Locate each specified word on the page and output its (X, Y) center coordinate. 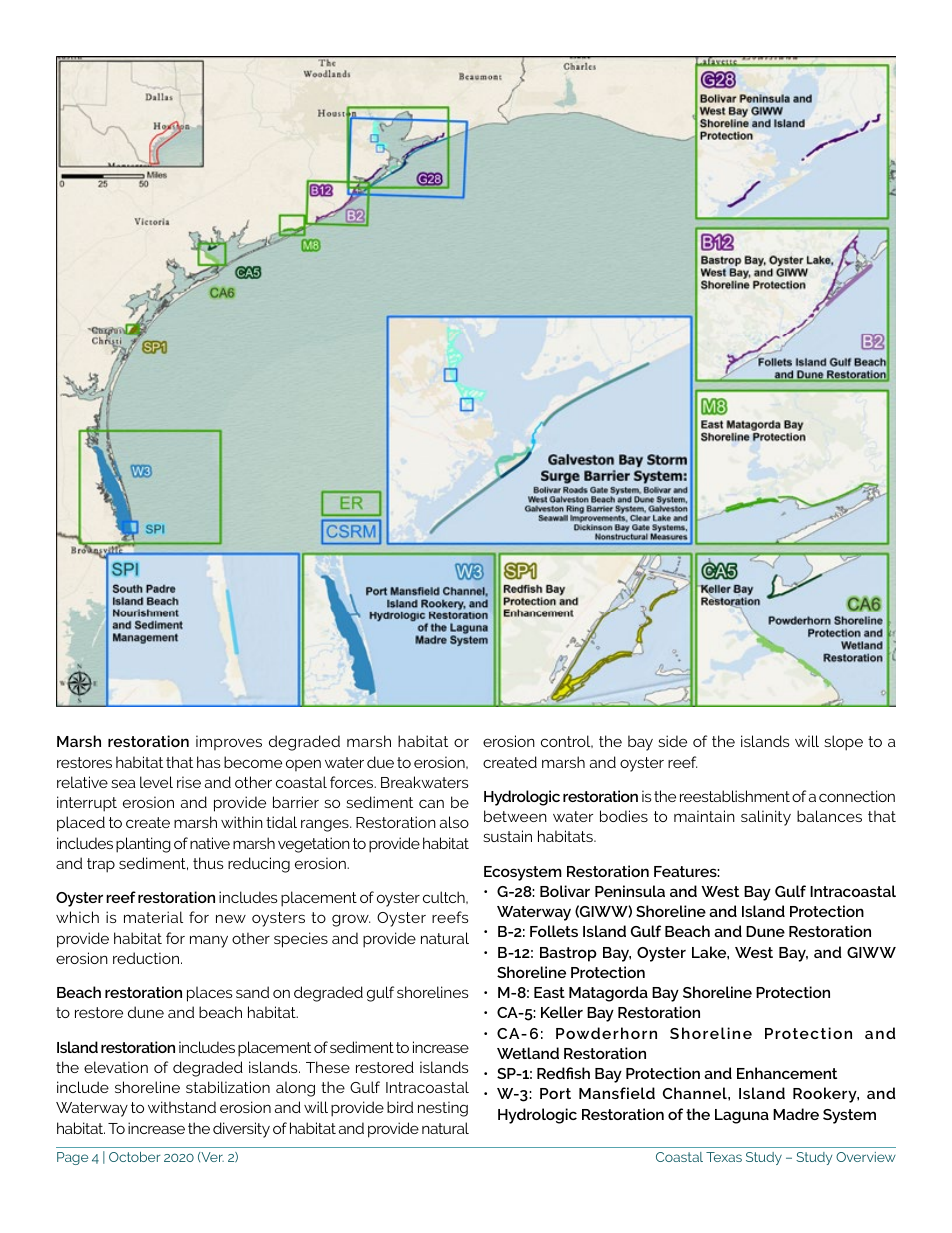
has (209, 762)
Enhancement (787, 1073)
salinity (766, 818)
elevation (116, 1067)
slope (843, 743)
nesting (443, 1109)
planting (143, 845)
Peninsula (630, 891)
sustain (507, 836)
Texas (724, 1157)
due (380, 762)
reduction (146, 958)
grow (351, 920)
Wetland (528, 1053)
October (134, 1157)
